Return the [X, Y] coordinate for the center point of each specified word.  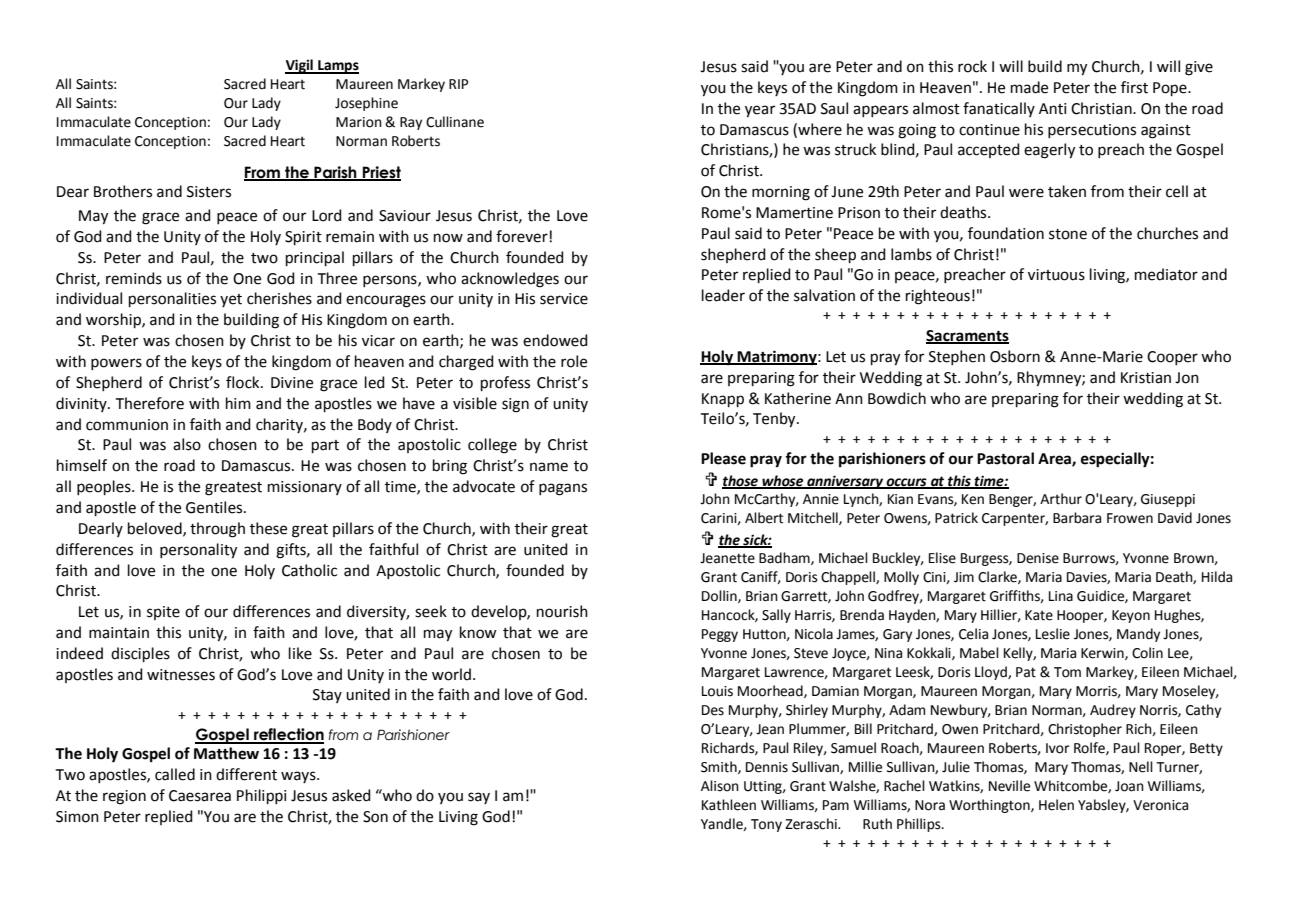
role [574, 361]
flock [244, 382]
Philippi [262, 796]
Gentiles [215, 507]
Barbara [1077, 518]
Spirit [303, 238]
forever [523, 236]
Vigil [300, 66]
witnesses [181, 675]
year [760, 111]
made [1029, 87]
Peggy [720, 635]
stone [1068, 234]
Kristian [1146, 378]
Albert [764, 518]
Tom [1067, 672]
